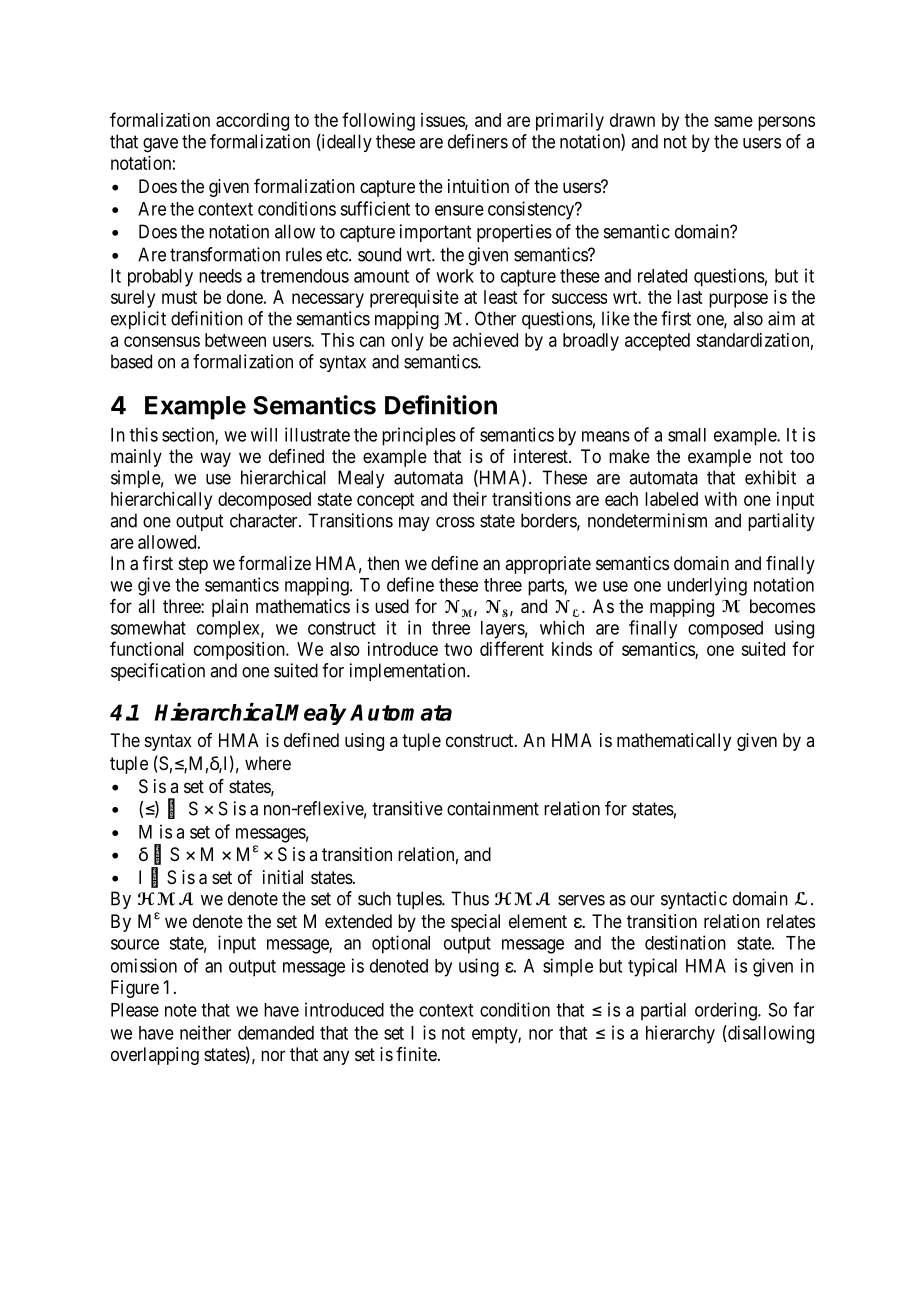  Describe the element at coordinates (268, 763) in the screenshot. I see `where` at that location.
